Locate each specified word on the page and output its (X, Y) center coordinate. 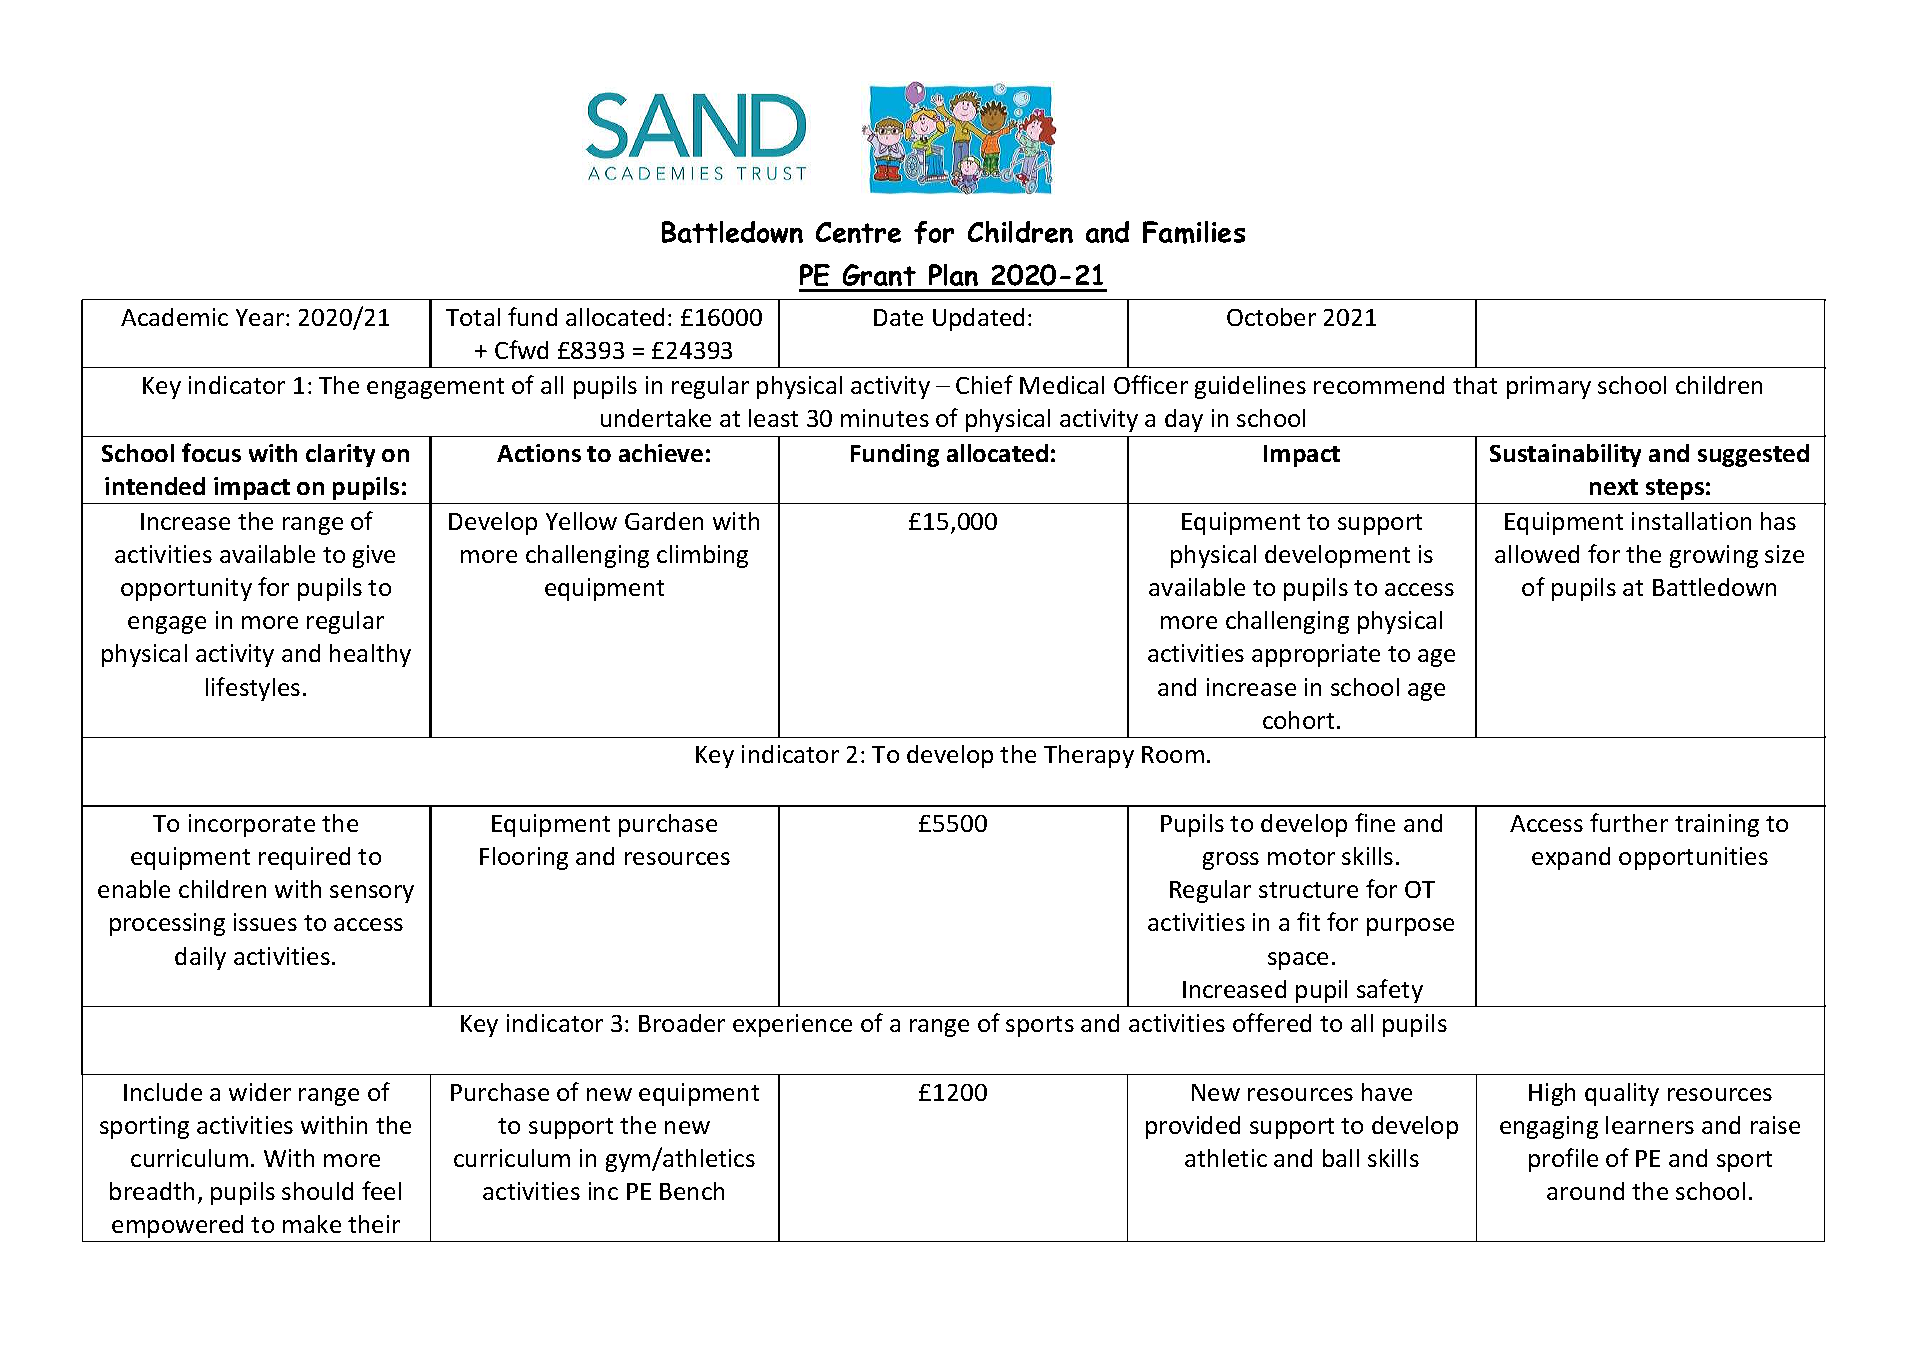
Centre (858, 232)
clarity (340, 455)
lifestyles (253, 689)
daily (200, 958)
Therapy (1089, 756)
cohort (1298, 720)
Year (261, 317)
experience (792, 1025)
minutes (885, 418)
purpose (1410, 927)
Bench (692, 1191)
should (317, 1191)
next (1614, 487)
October (1271, 317)
